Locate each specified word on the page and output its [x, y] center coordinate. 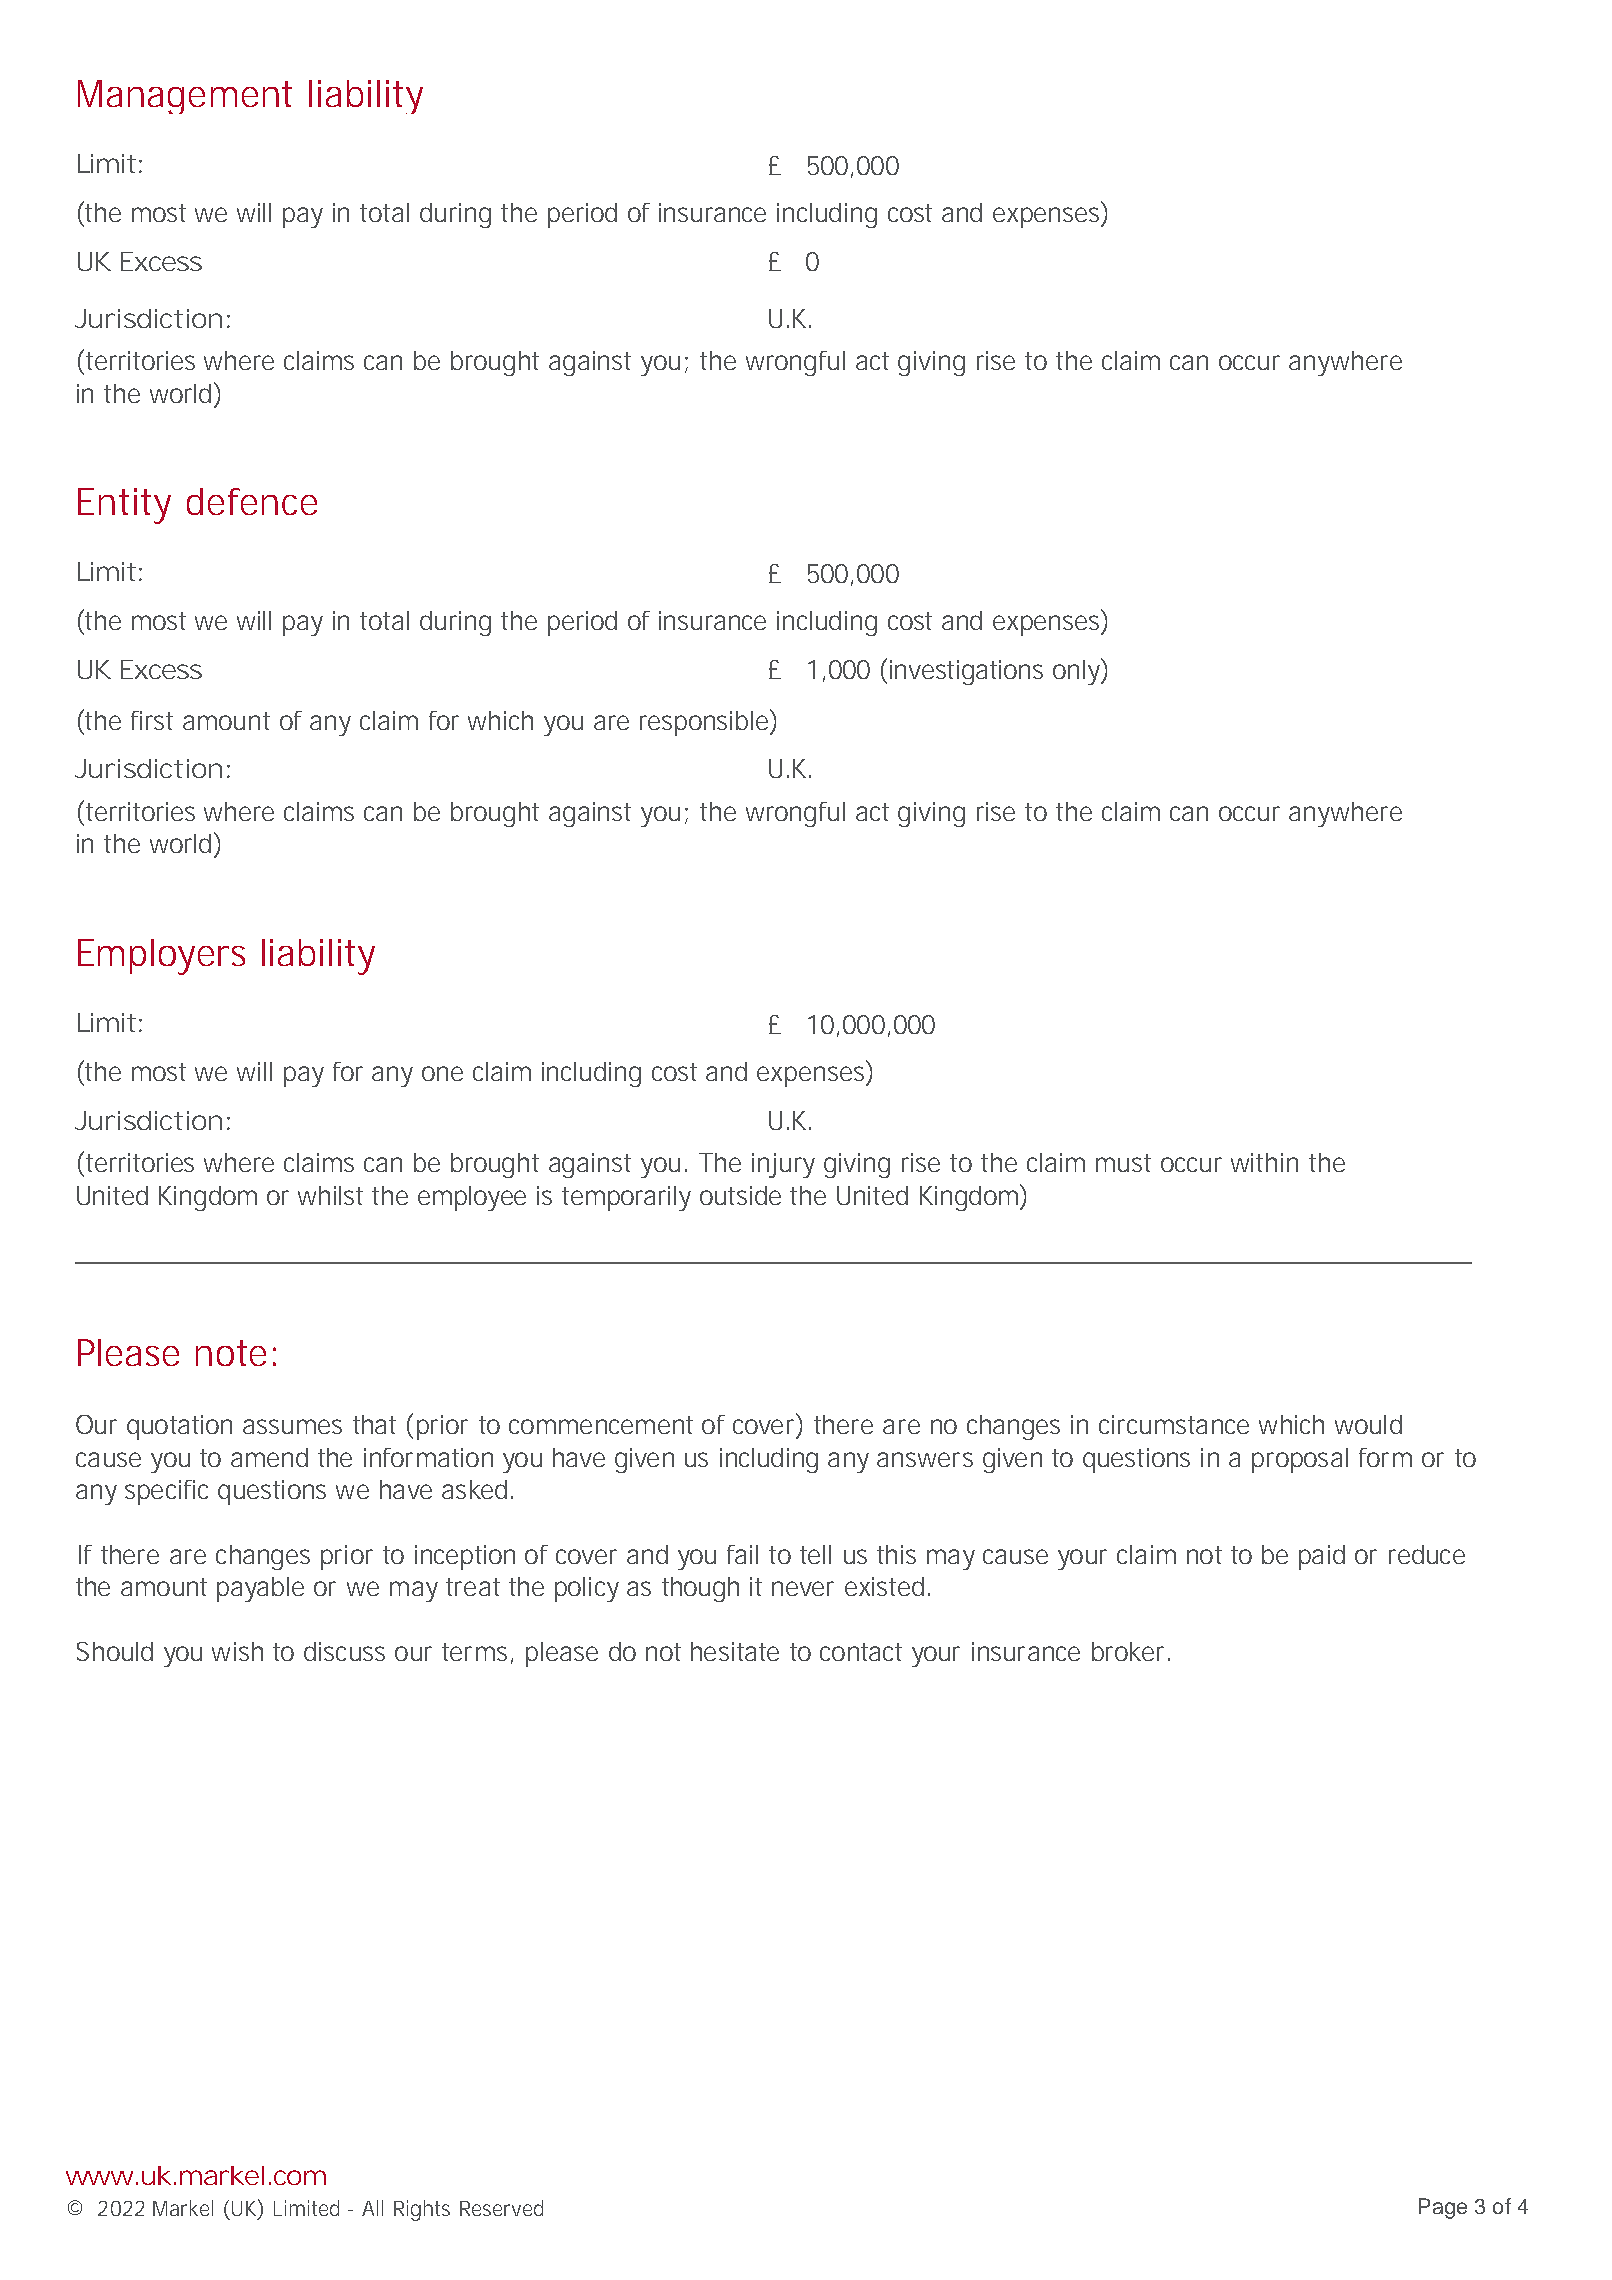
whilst [330, 1195]
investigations [966, 672]
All [372, 2208]
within [1264, 1162]
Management [185, 97]
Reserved [501, 2208]
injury [783, 1165]
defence [252, 501]
